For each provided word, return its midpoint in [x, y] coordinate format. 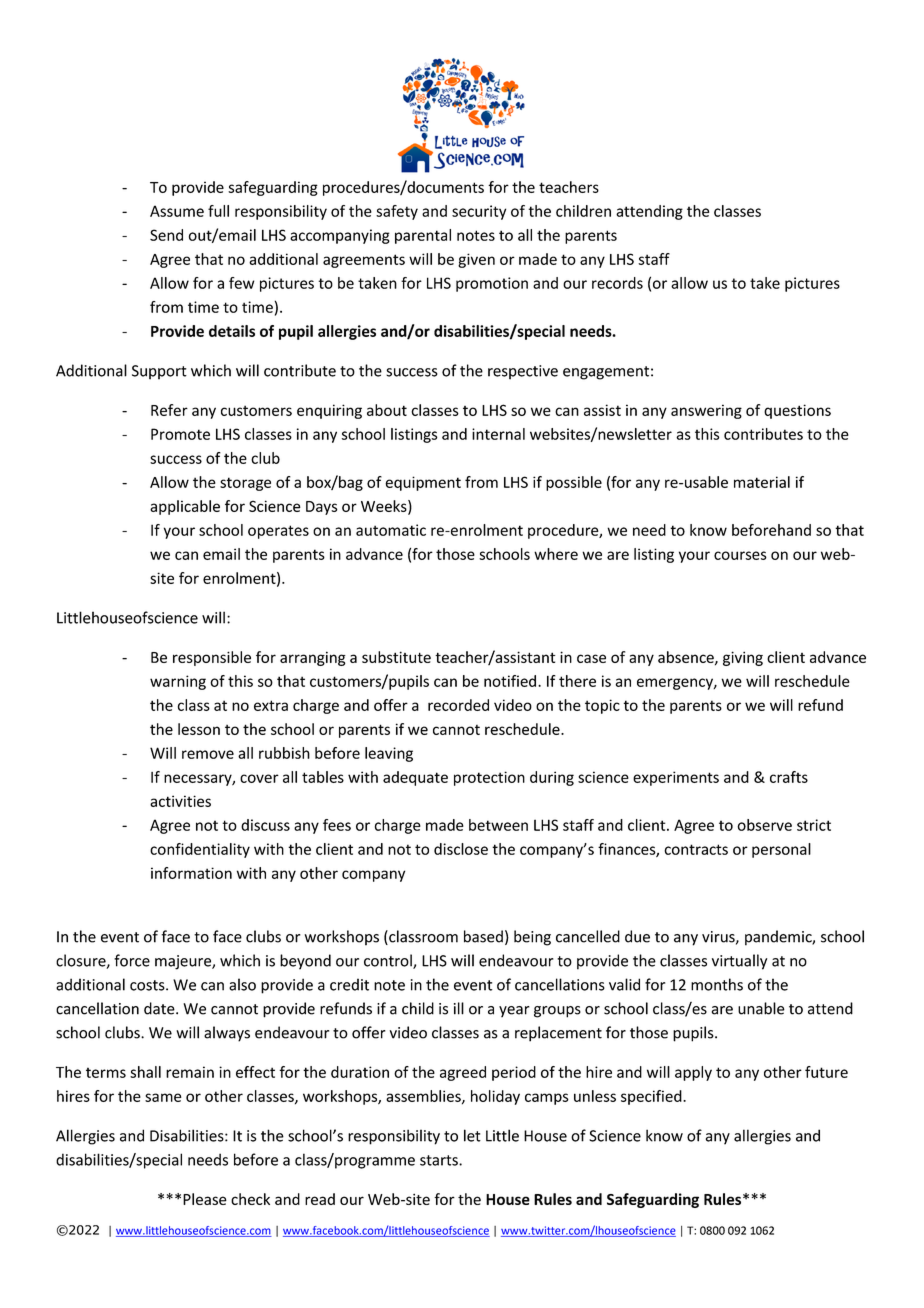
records [617, 283]
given [476, 260]
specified [652, 1097]
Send [166, 235]
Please [205, 1199]
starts [440, 1160]
